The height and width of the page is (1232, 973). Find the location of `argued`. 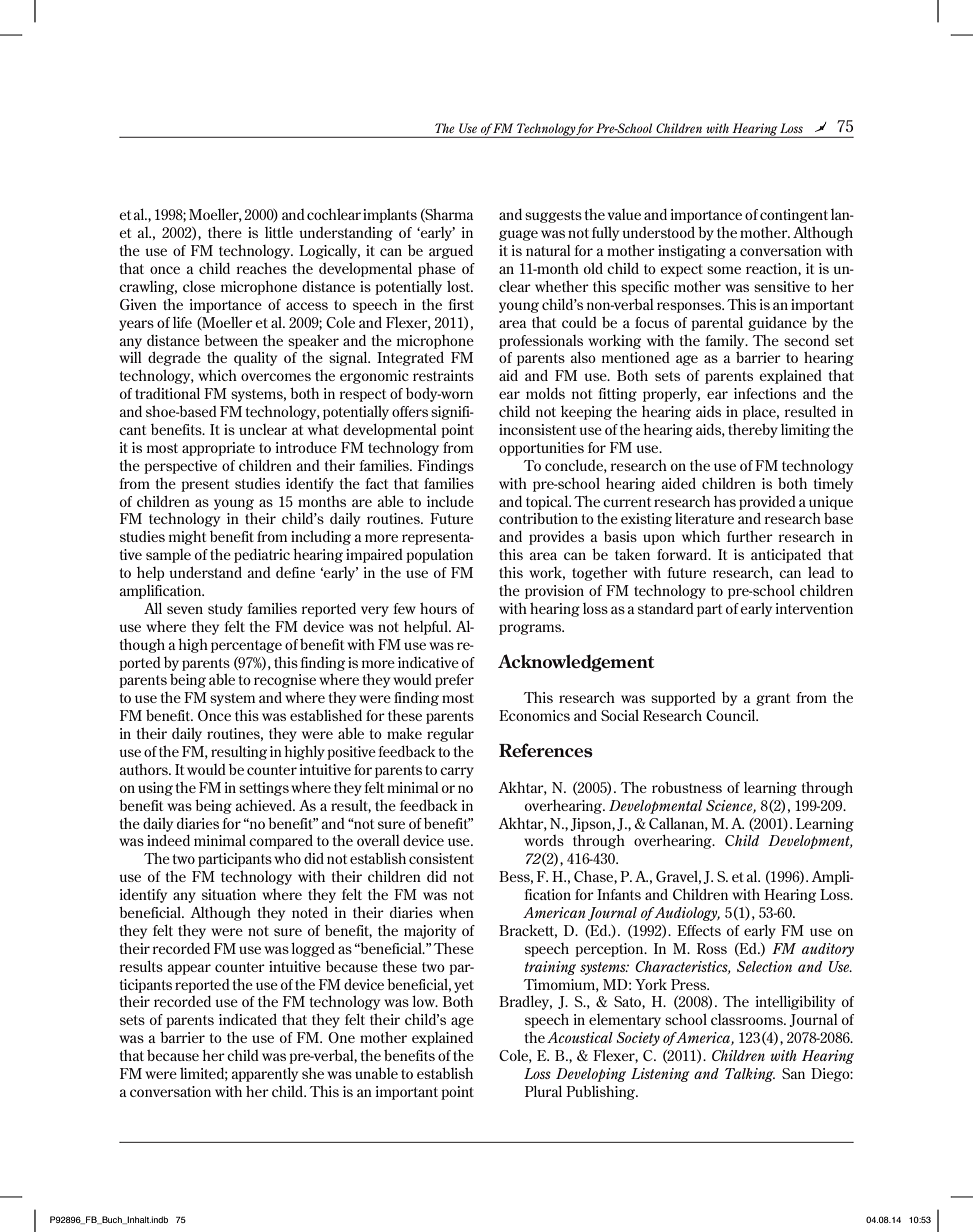

argued is located at coordinates (451, 252).
